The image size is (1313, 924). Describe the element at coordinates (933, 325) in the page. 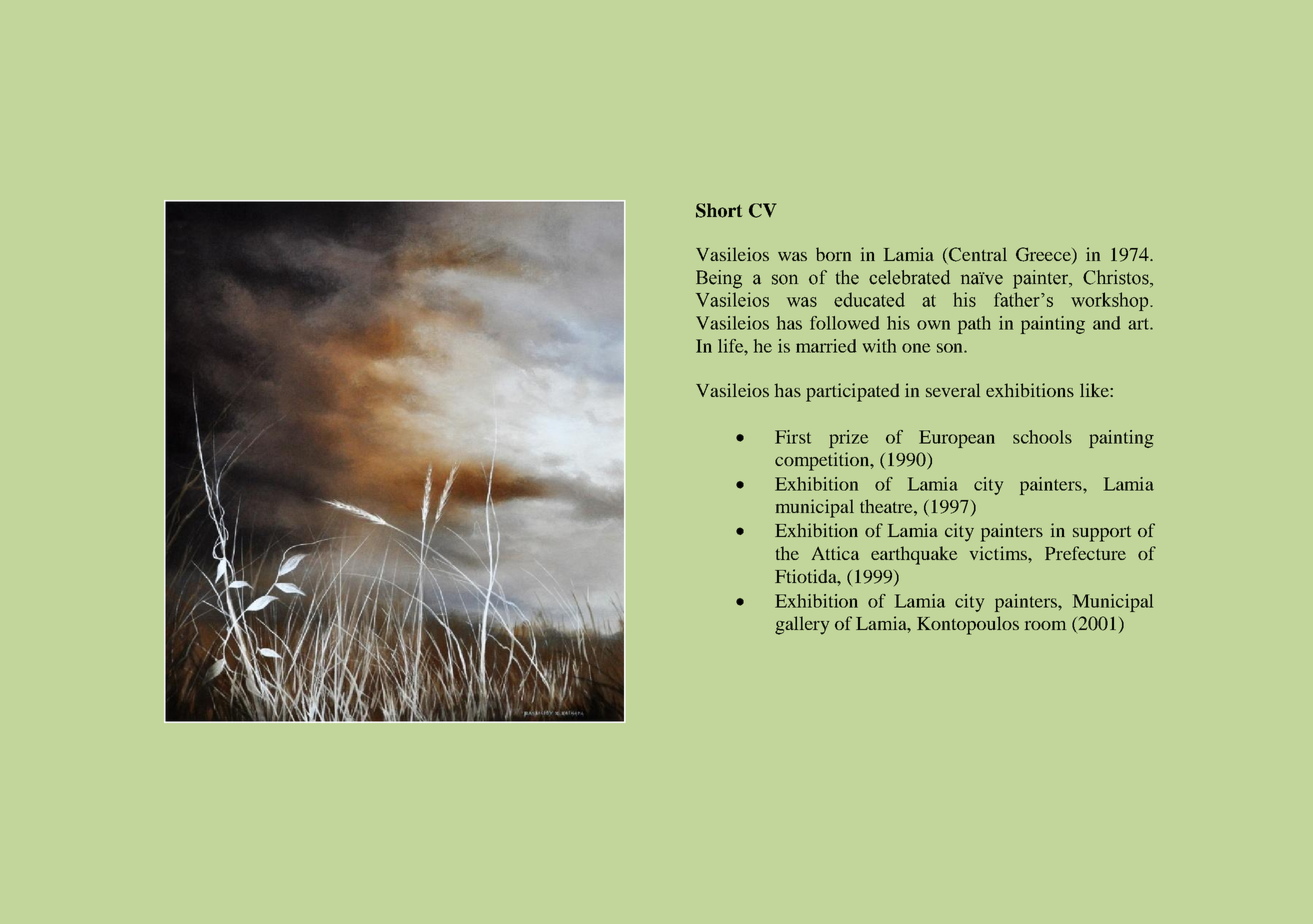

I see `own` at that location.
